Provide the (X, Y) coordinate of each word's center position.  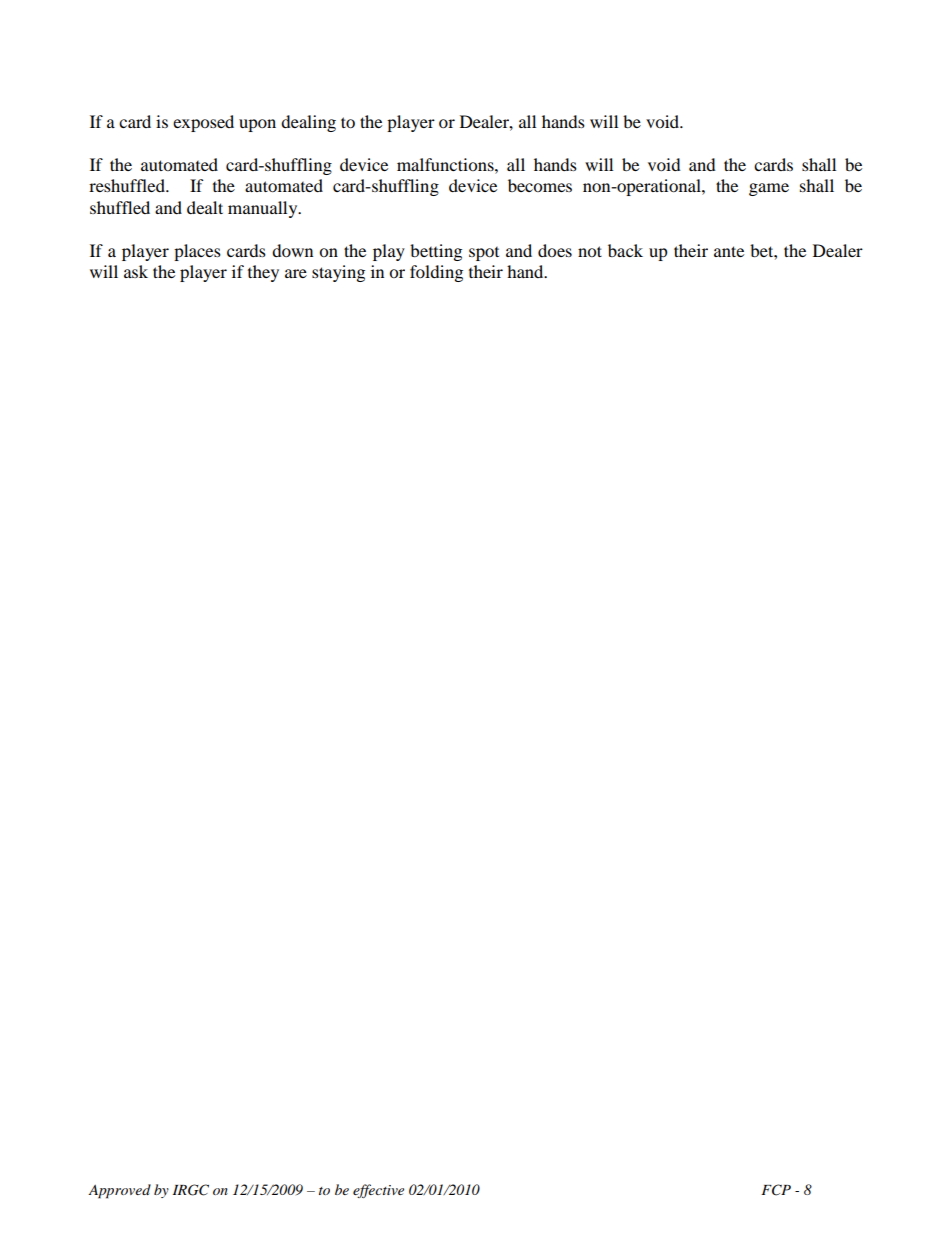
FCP (776, 1190)
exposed (203, 123)
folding (436, 273)
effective (378, 1191)
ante (729, 251)
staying (338, 273)
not (590, 251)
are (296, 273)
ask (136, 271)
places (197, 252)
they (263, 273)
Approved (119, 1191)
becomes (540, 185)
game (769, 189)
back (625, 250)
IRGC (191, 1190)
